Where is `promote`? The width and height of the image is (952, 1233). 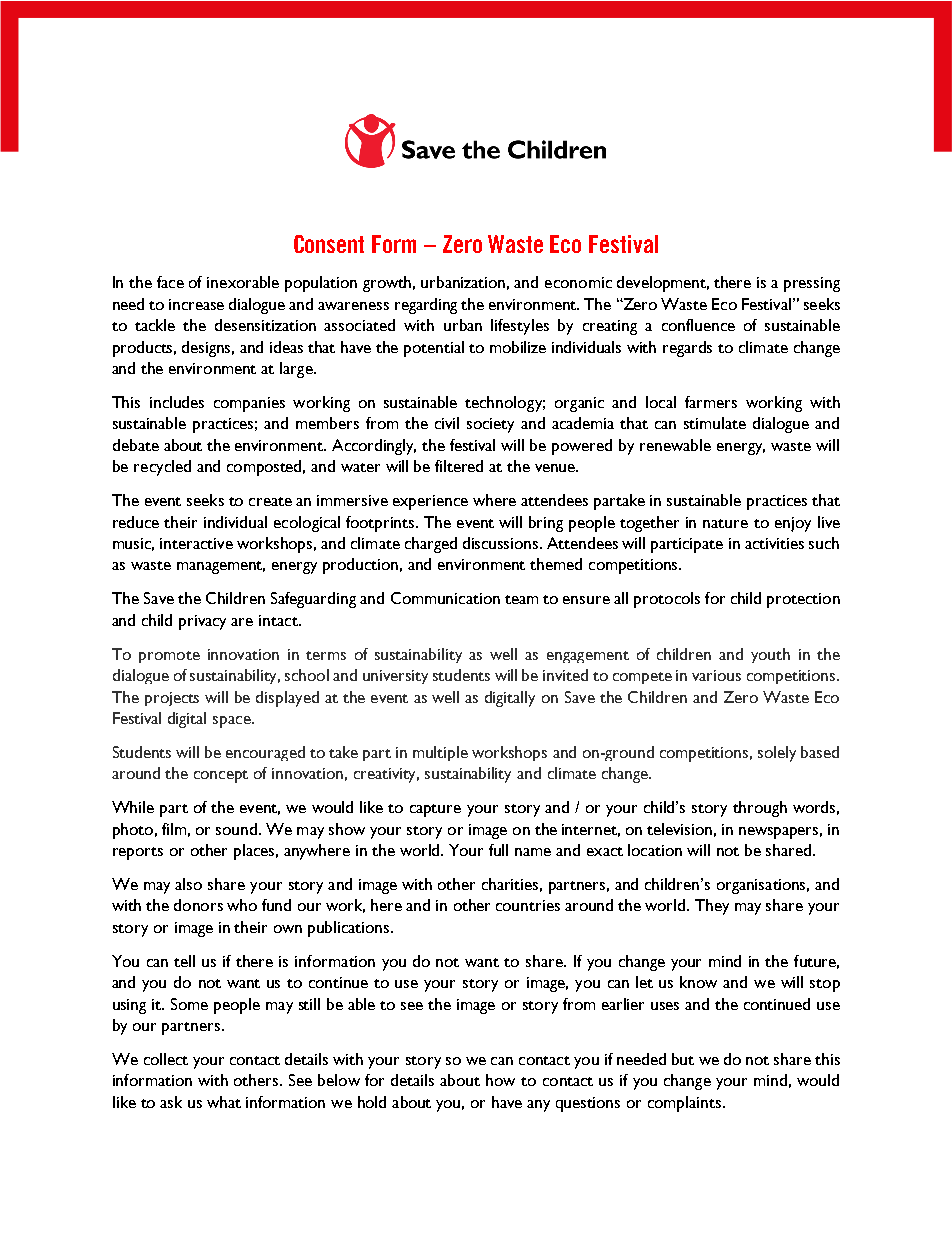 promote is located at coordinates (169, 657).
